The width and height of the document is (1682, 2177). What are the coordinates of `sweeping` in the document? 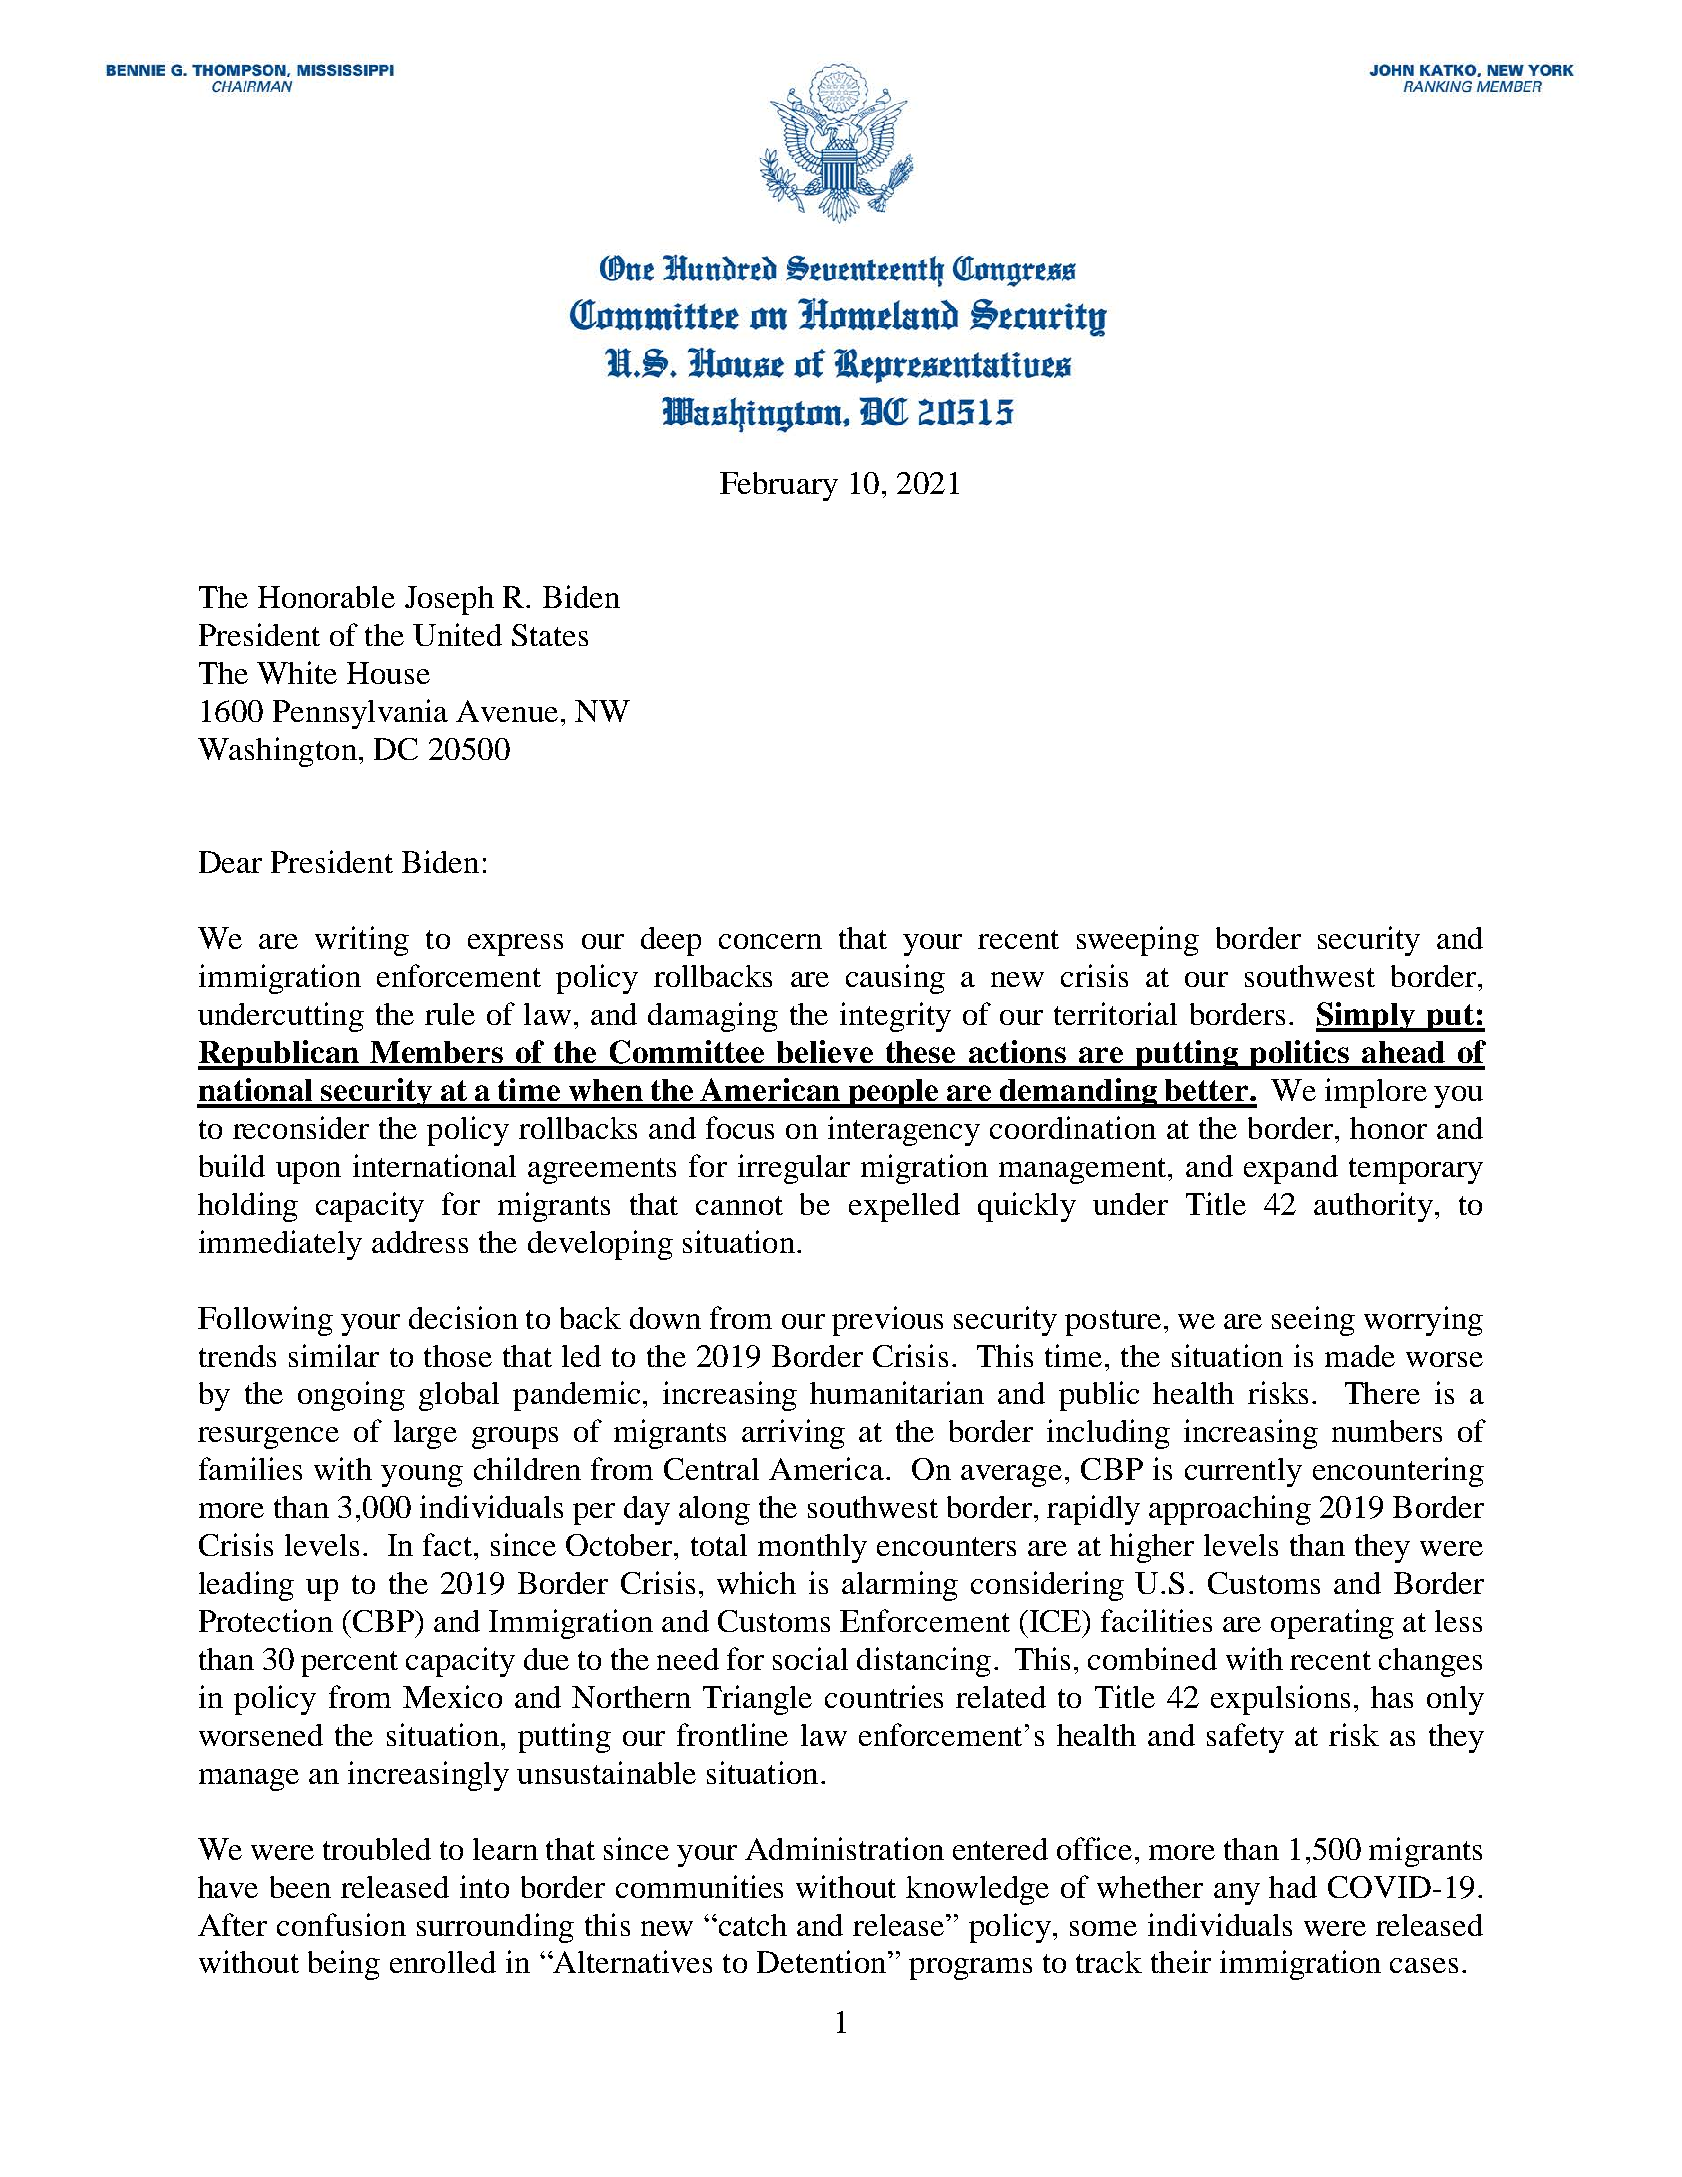 It's located at (1138, 941).
